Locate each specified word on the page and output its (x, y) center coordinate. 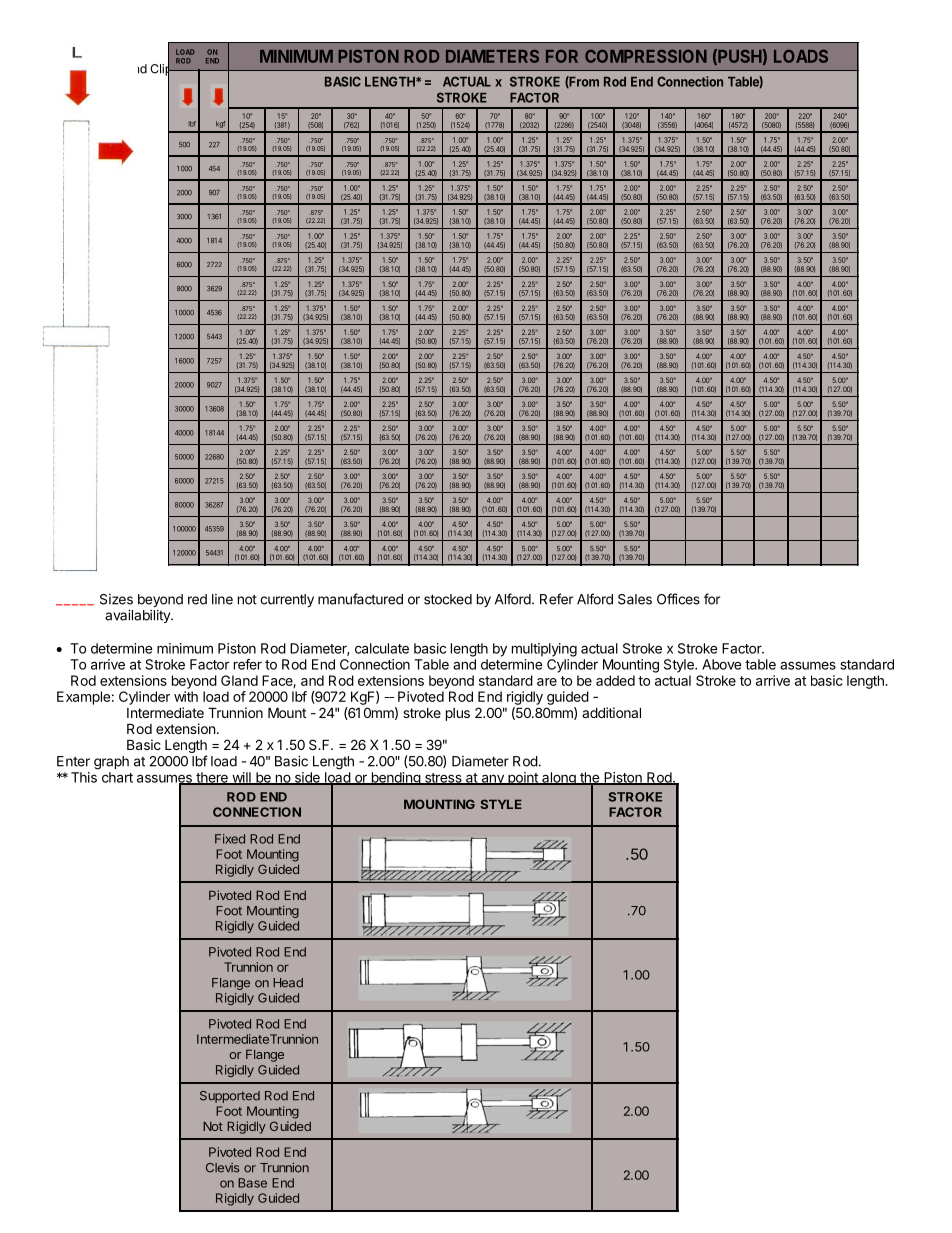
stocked (448, 599)
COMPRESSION (646, 56)
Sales (635, 599)
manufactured (360, 599)
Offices (678, 599)
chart (117, 777)
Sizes (116, 599)
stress (443, 779)
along (559, 778)
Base (252, 1183)
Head (288, 983)
